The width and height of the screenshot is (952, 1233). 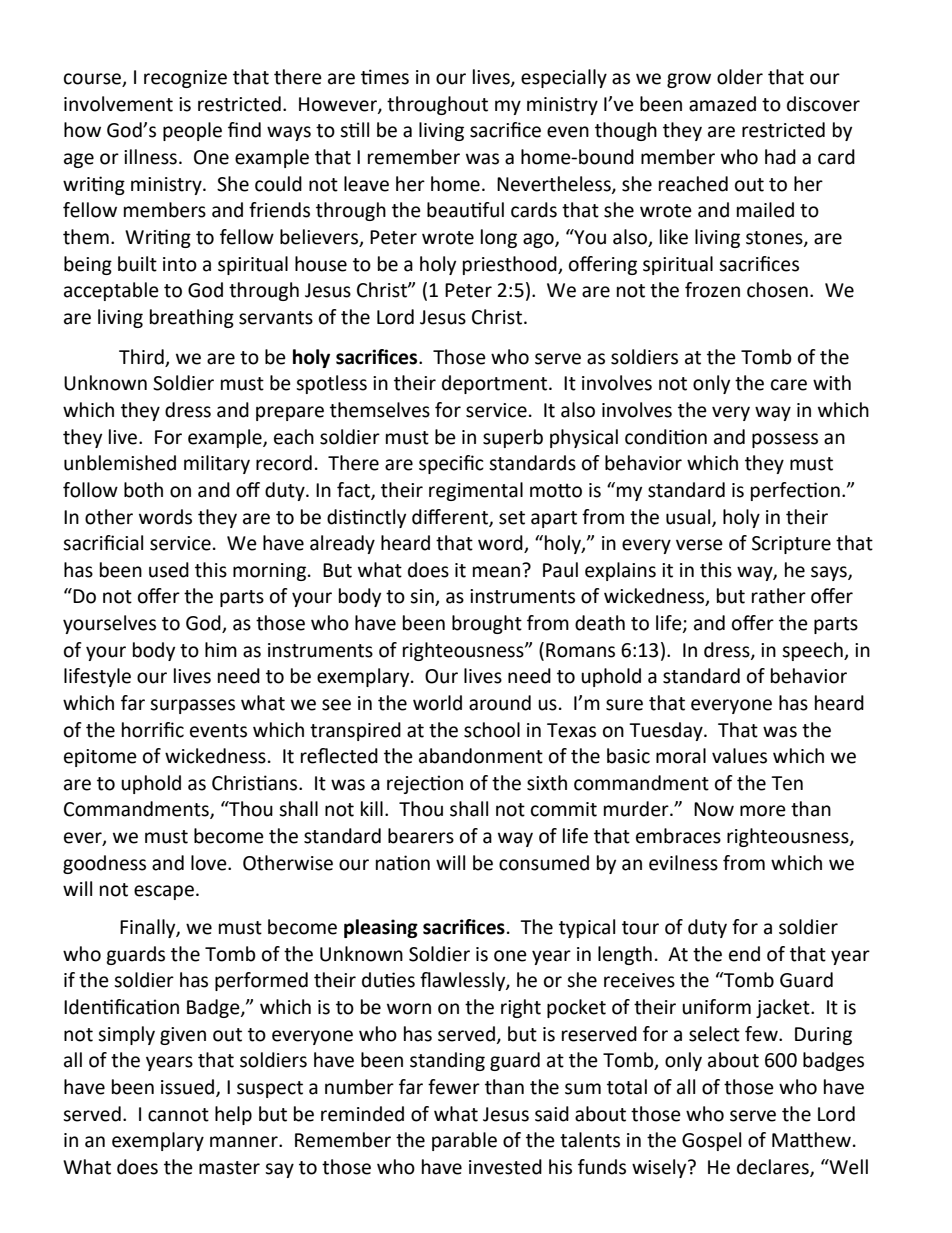 What do you see at coordinates (221, 649) in the screenshot?
I see `him` at bounding box center [221, 649].
